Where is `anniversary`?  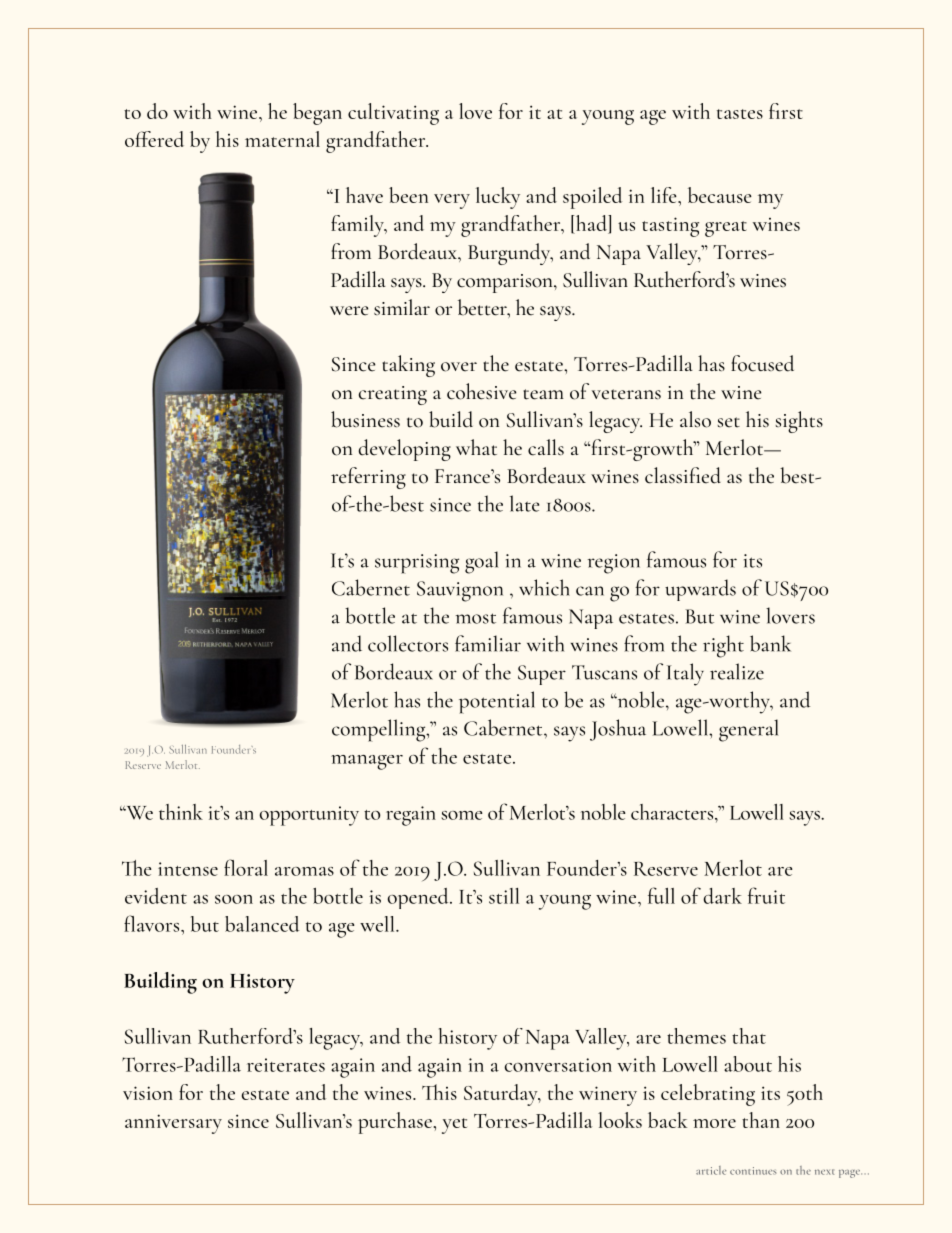
anniversary is located at coordinates (173, 1124).
